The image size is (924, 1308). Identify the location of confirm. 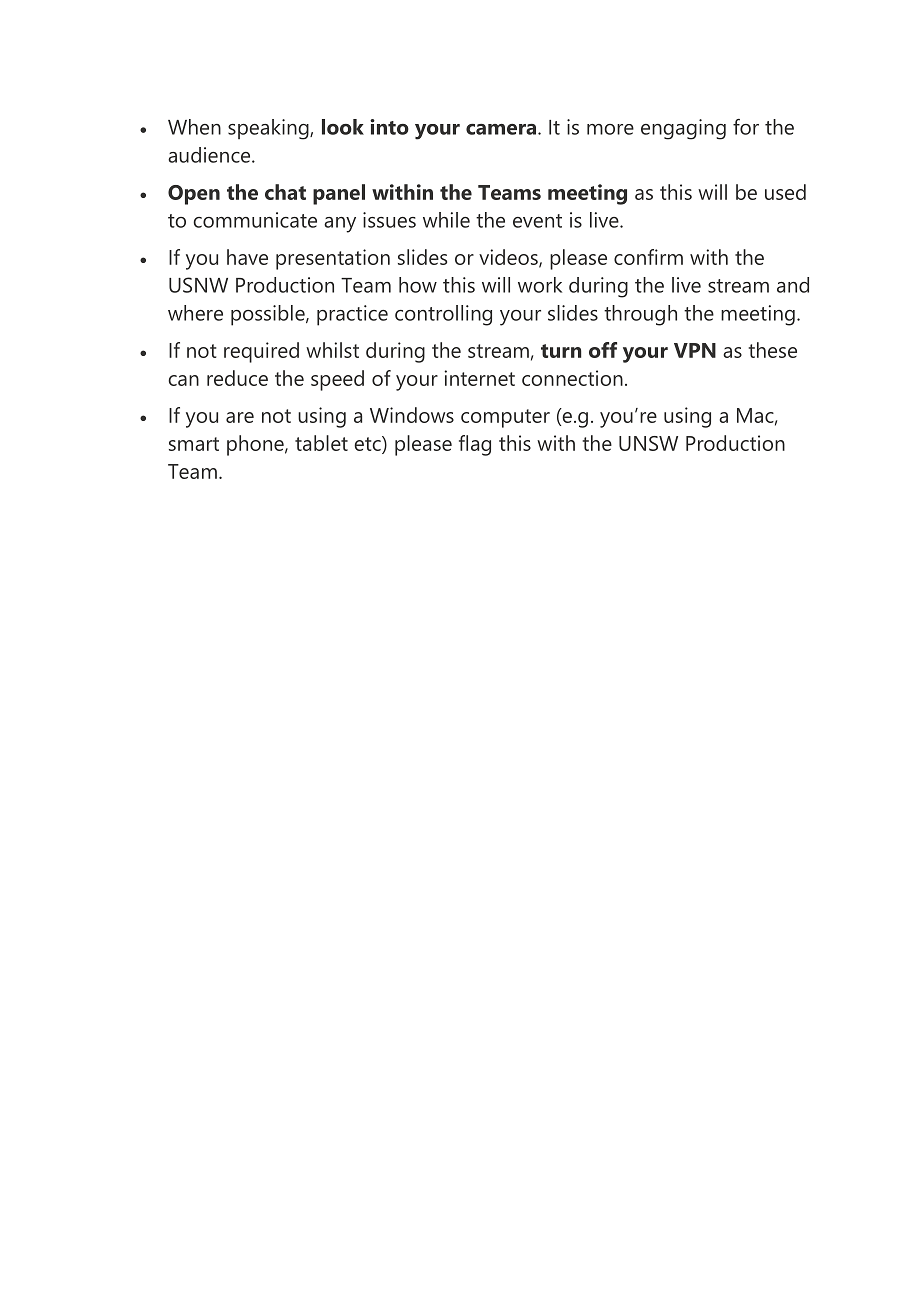
(648, 257).
